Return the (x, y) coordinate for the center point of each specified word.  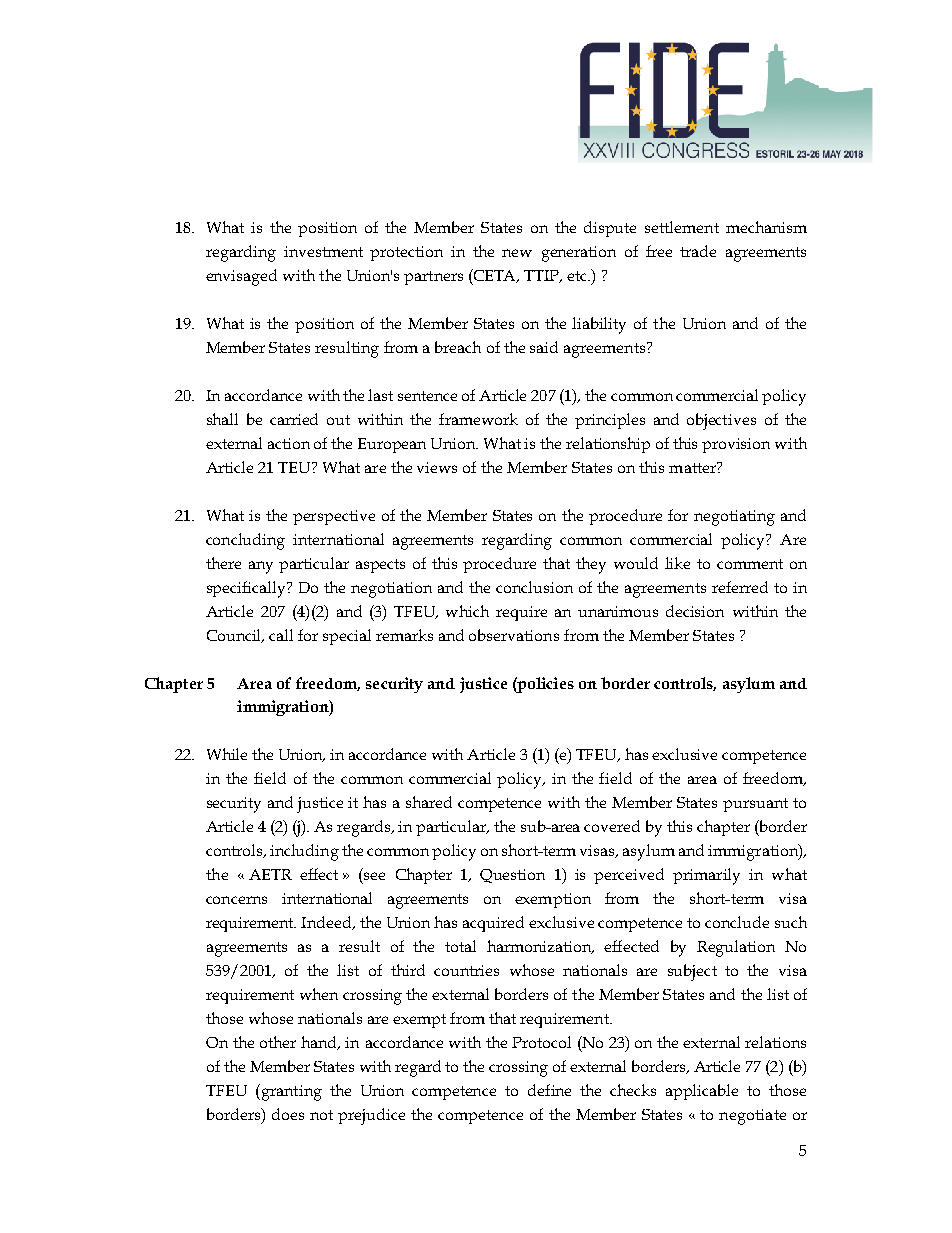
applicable (702, 1092)
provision (736, 445)
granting (290, 1092)
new (517, 253)
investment (323, 251)
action (289, 443)
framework (478, 419)
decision (695, 611)
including (304, 852)
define (549, 1090)
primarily (706, 876)
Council (235, 636)
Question (512, 876)
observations (514, 635)
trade (698, 251)
